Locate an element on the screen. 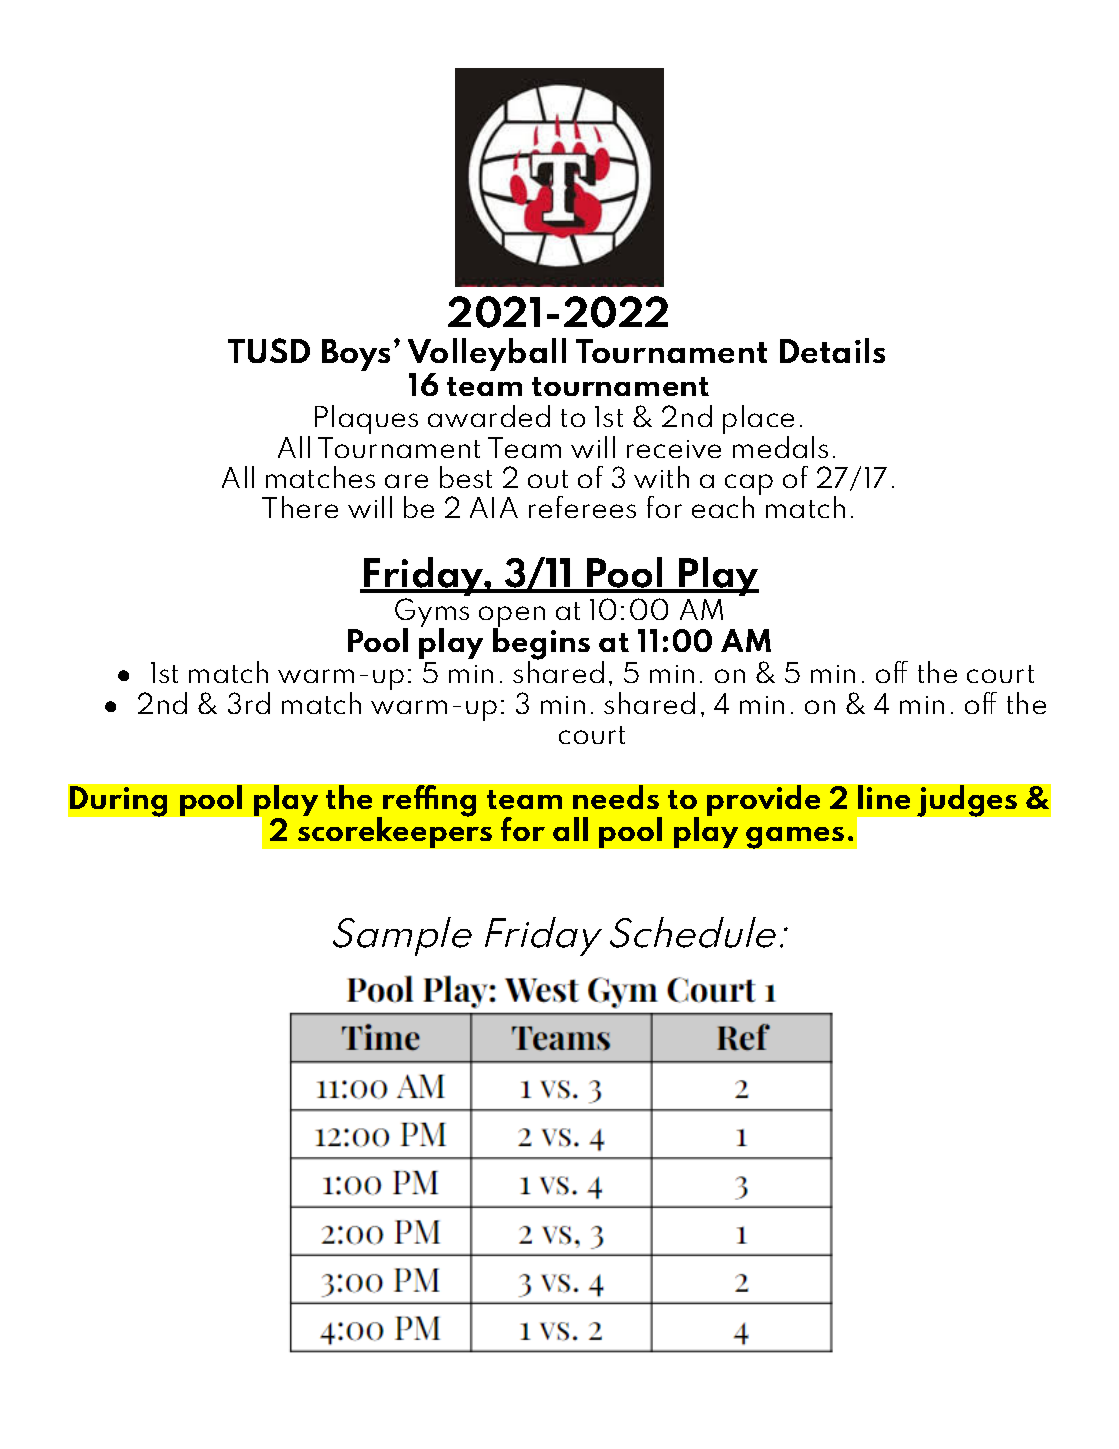 This screenshot has height=1449, width=1119. needs is located at coordinates (616, 797).
